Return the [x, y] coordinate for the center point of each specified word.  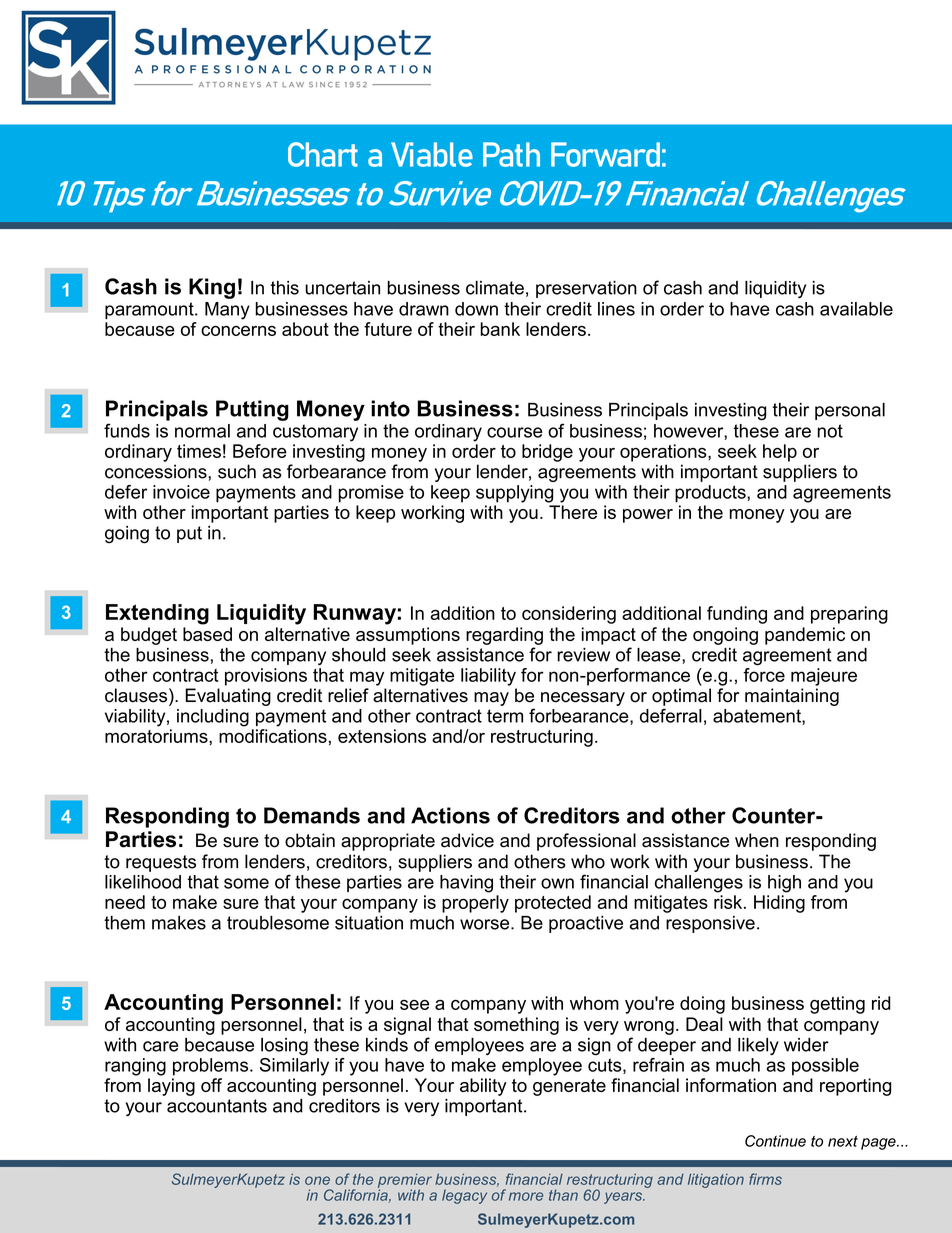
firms [765, 1179]
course [515, 432]
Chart [323, 154]
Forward [605, 154]
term [505, 716]
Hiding [779, 904]
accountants [217, 1106]
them [124, 923]
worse [486, 924]
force [764, 673]
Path [511, 154]
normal [202, 431]
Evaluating [228, 697]
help [780, 453]
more [526, 1196]
